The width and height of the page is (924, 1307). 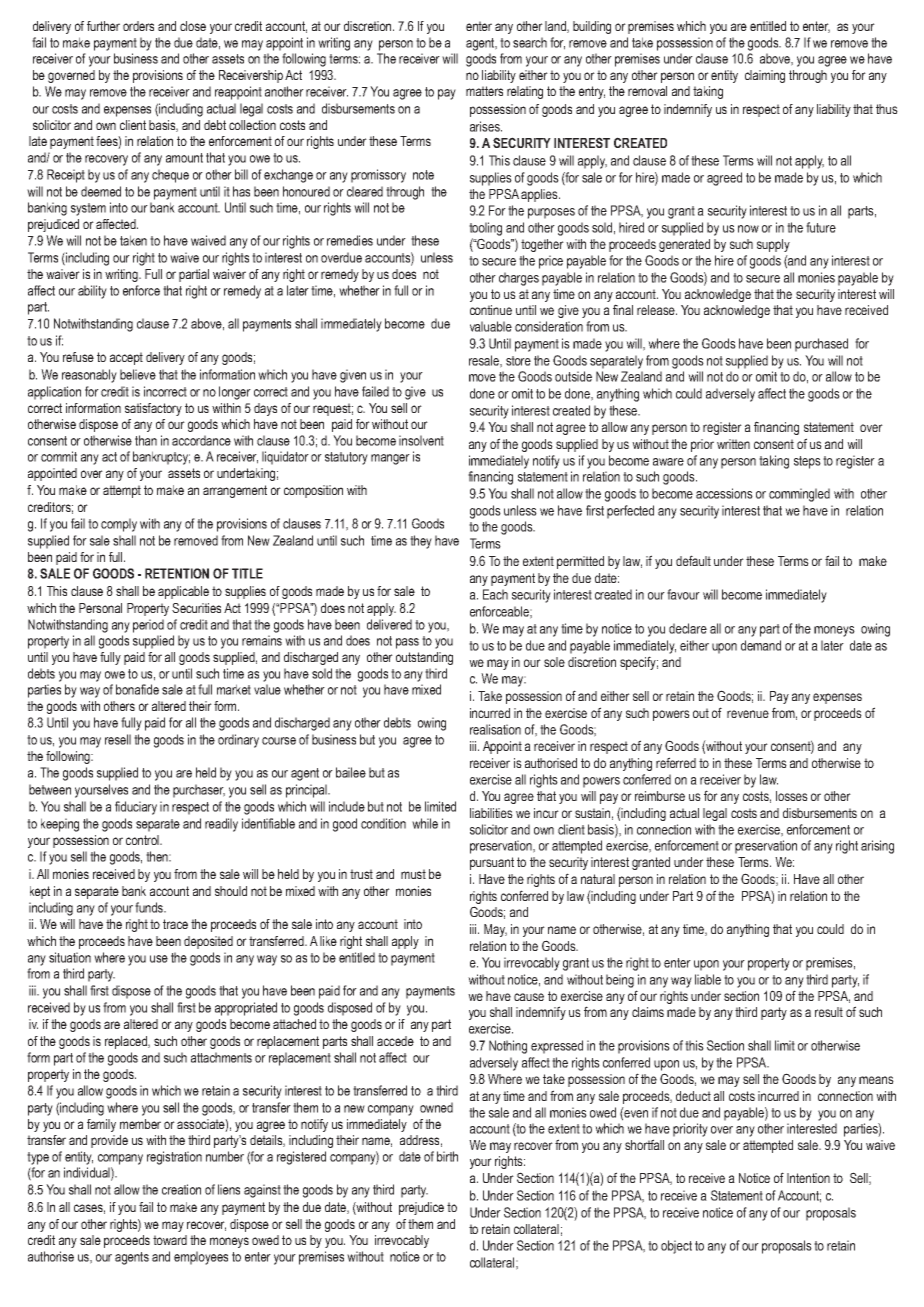 I want to click on demand, so click(x=761, y=645).
